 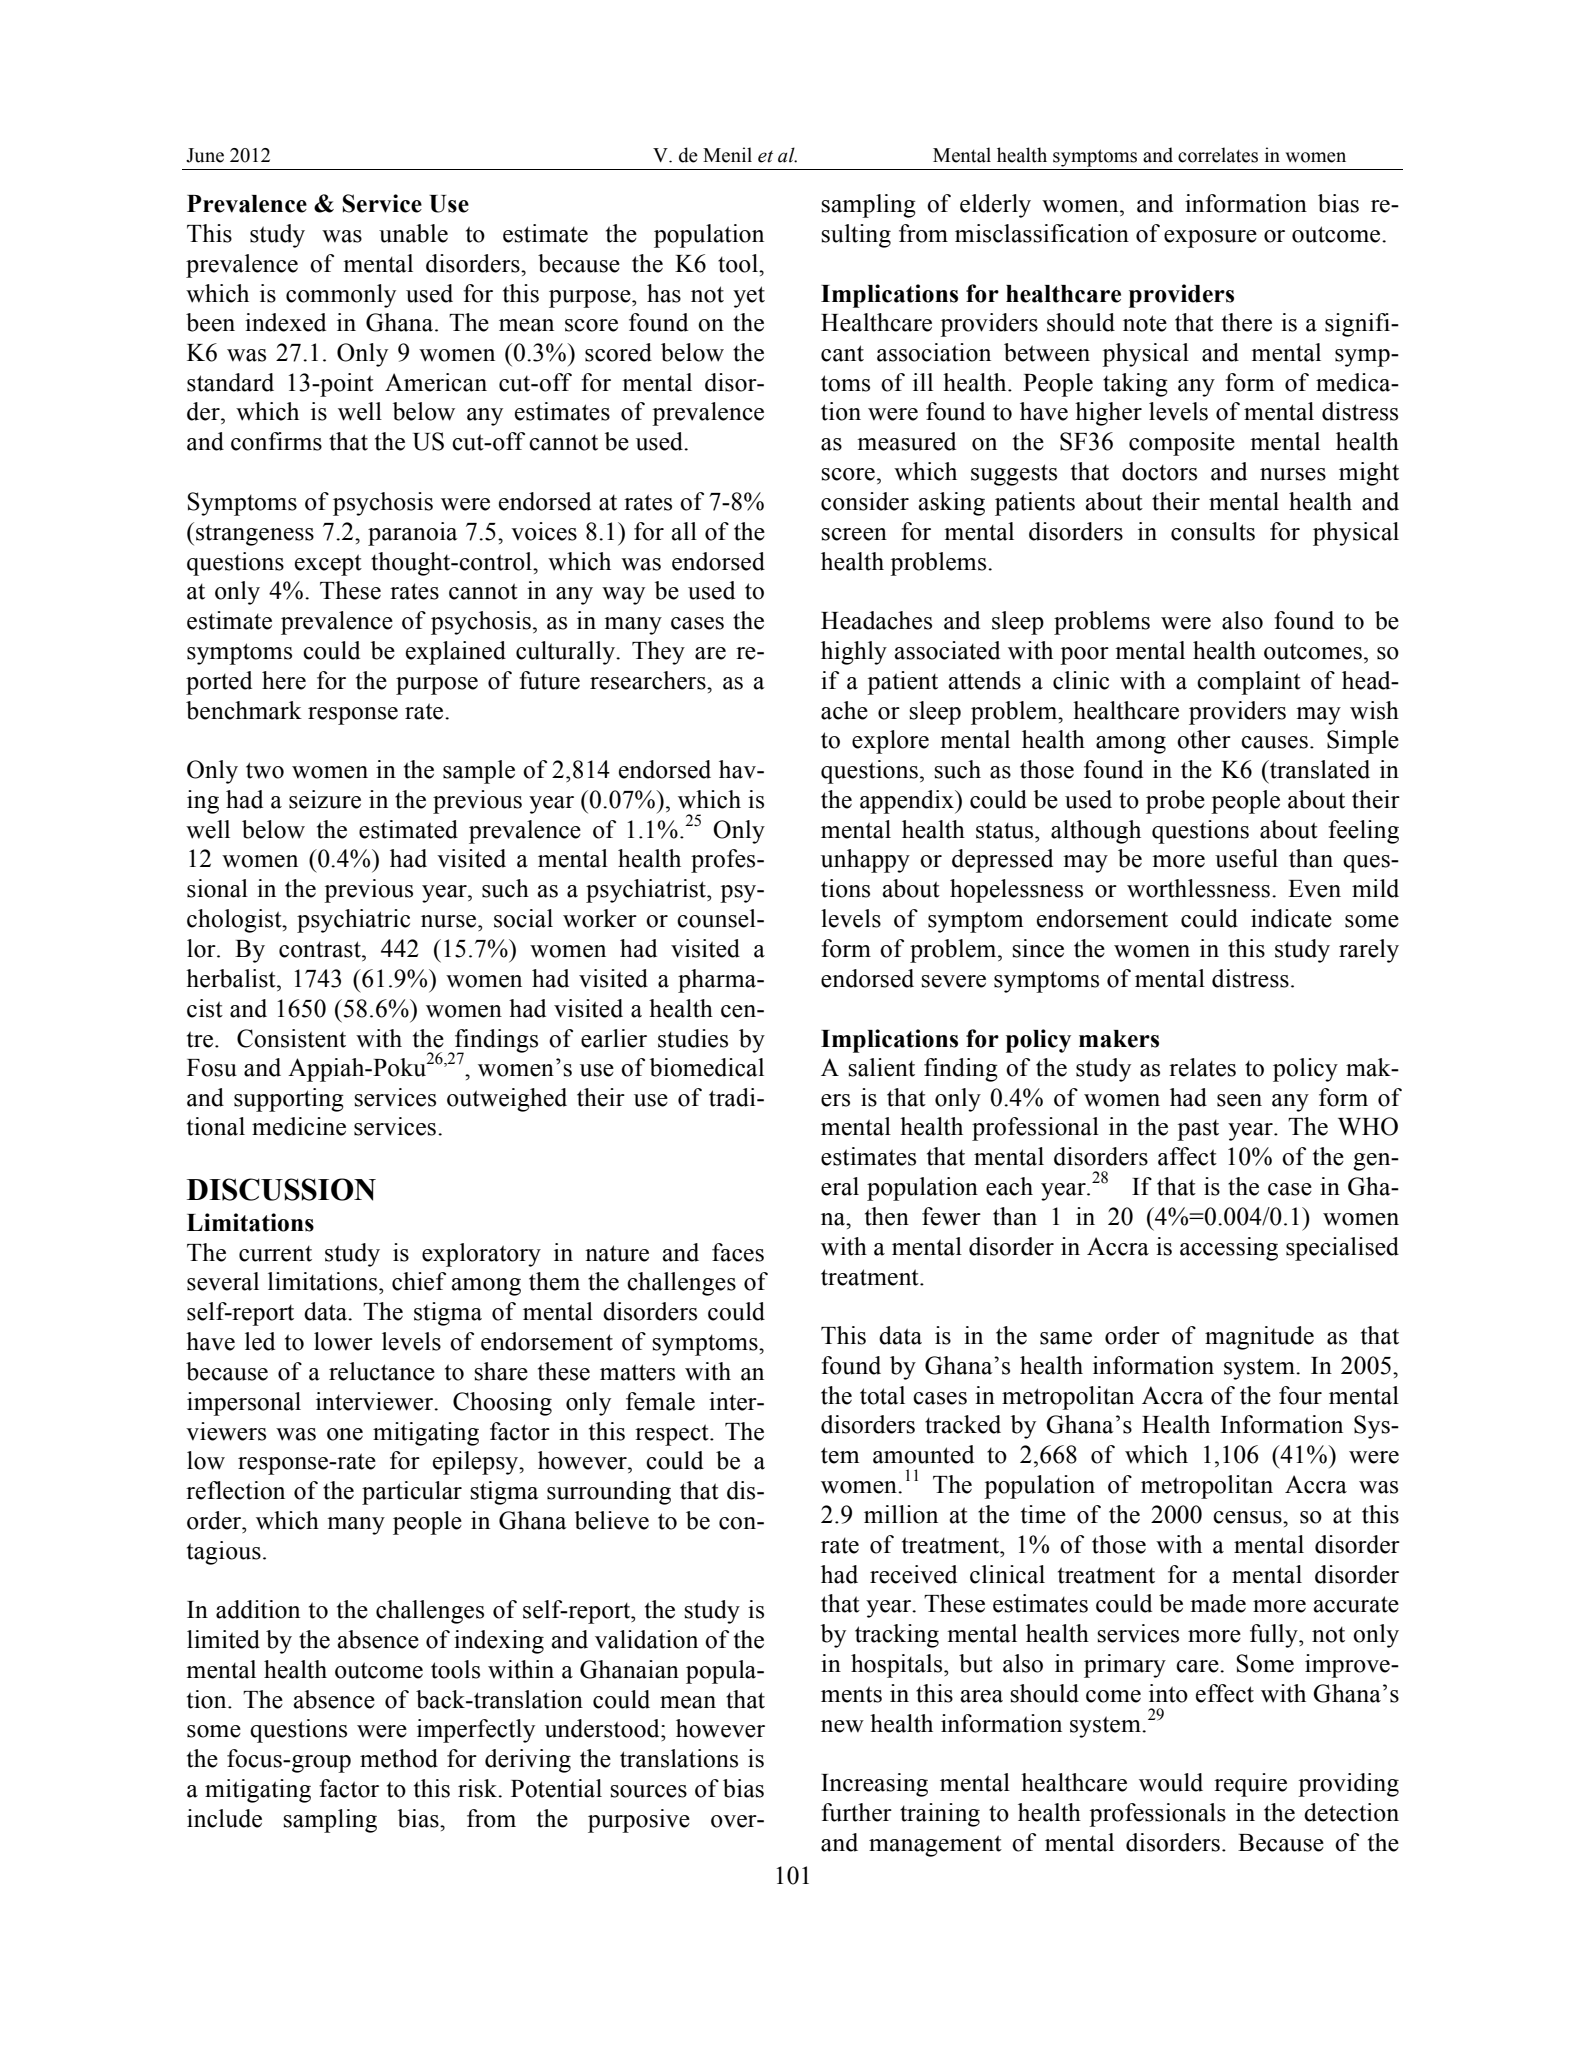 I want to click on further, so click(x=856, y=1812).
